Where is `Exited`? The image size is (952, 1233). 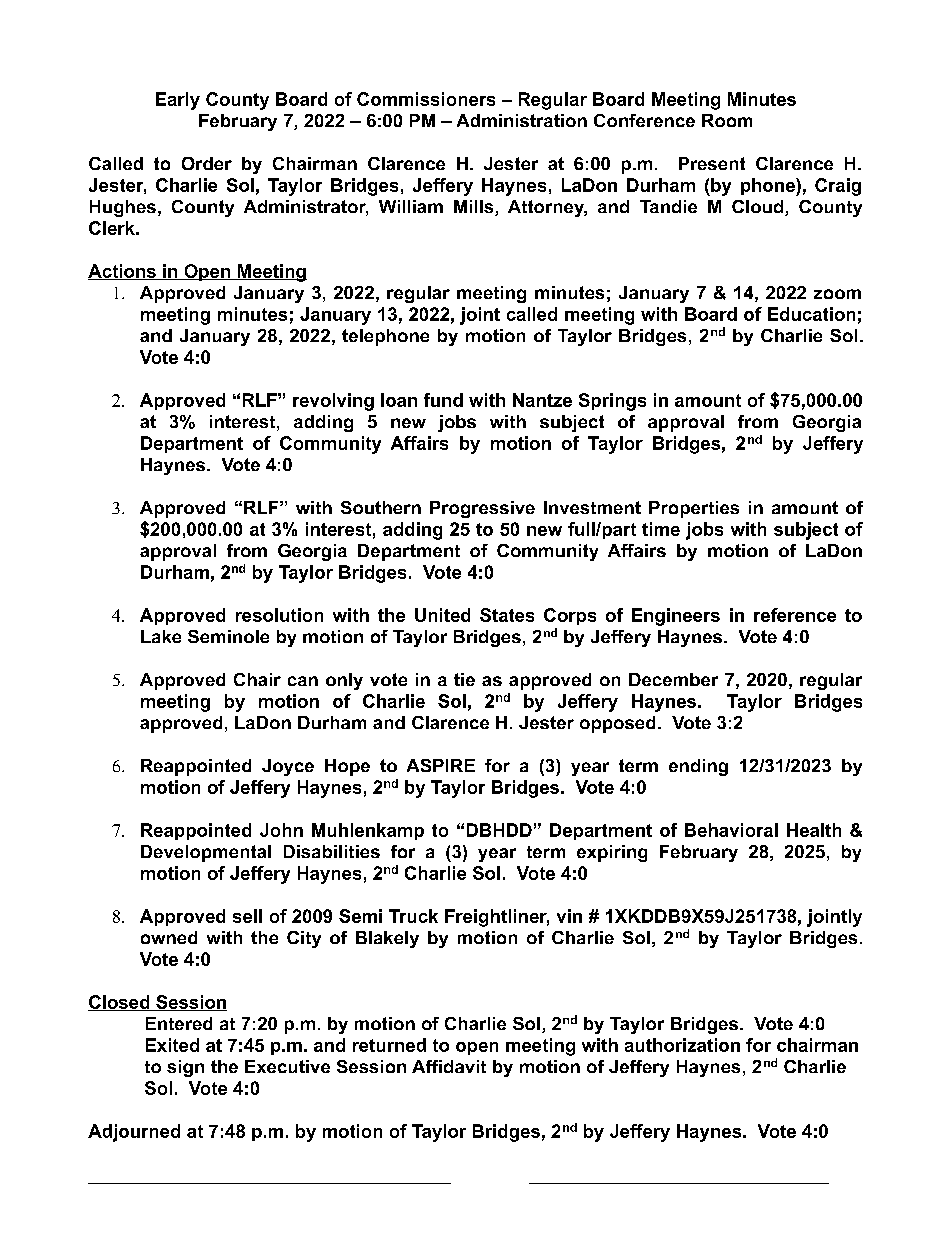 Exited is located at coordinates (172, 1045).
